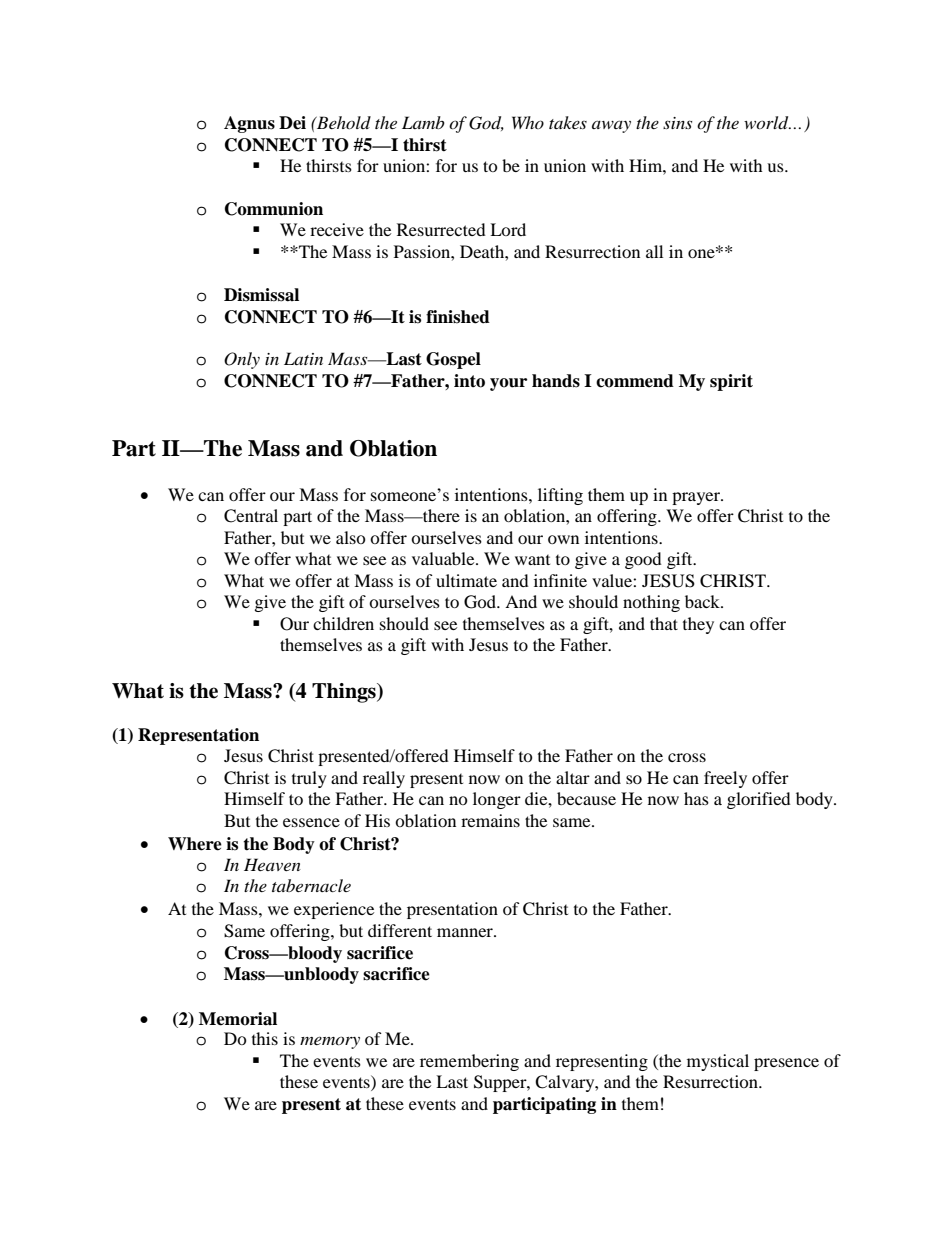  Describe the element at coordinates (528, 122) in the document. I see `Who` at that location.
